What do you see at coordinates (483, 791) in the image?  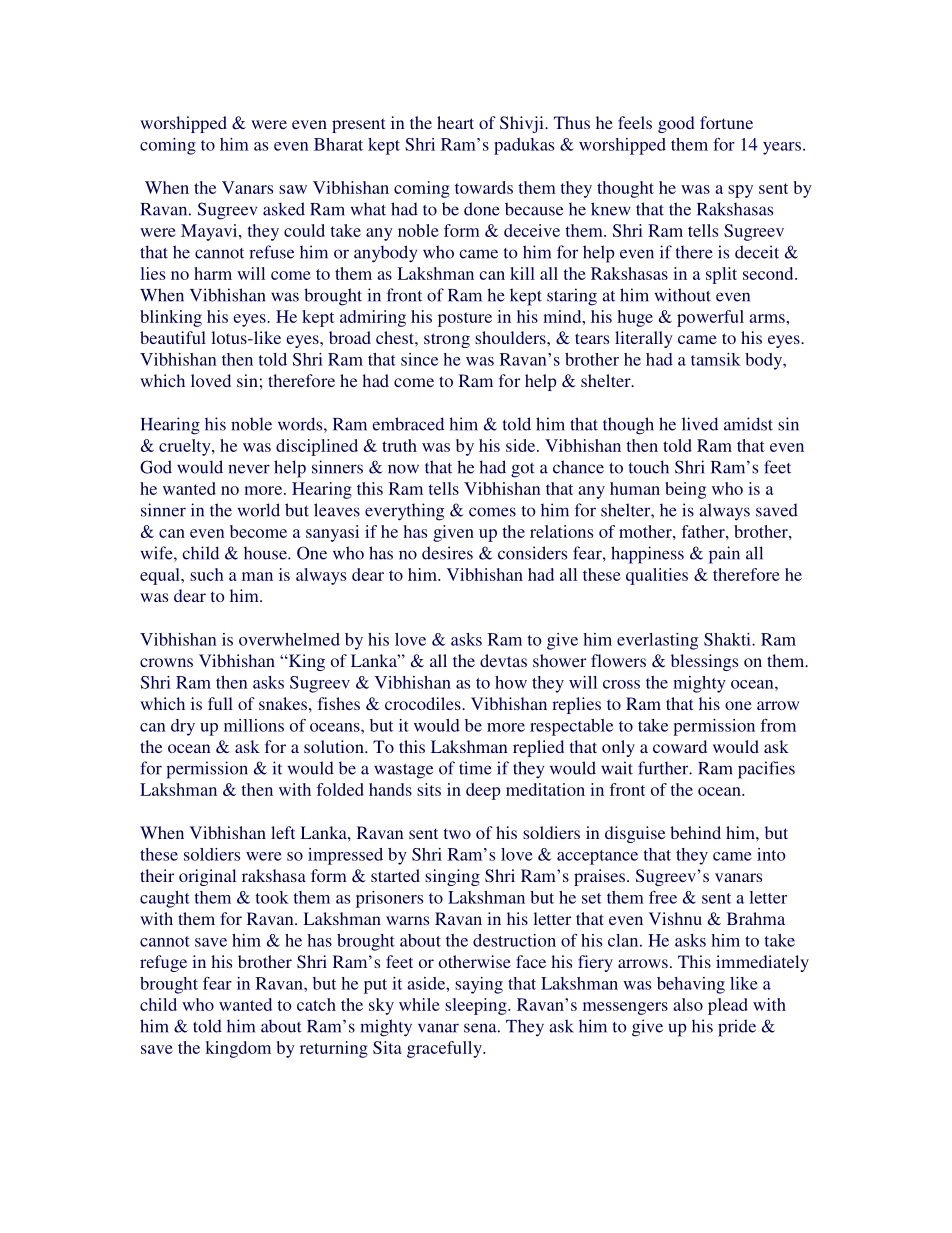 I see `deep` at bounding box center [483, 791].
